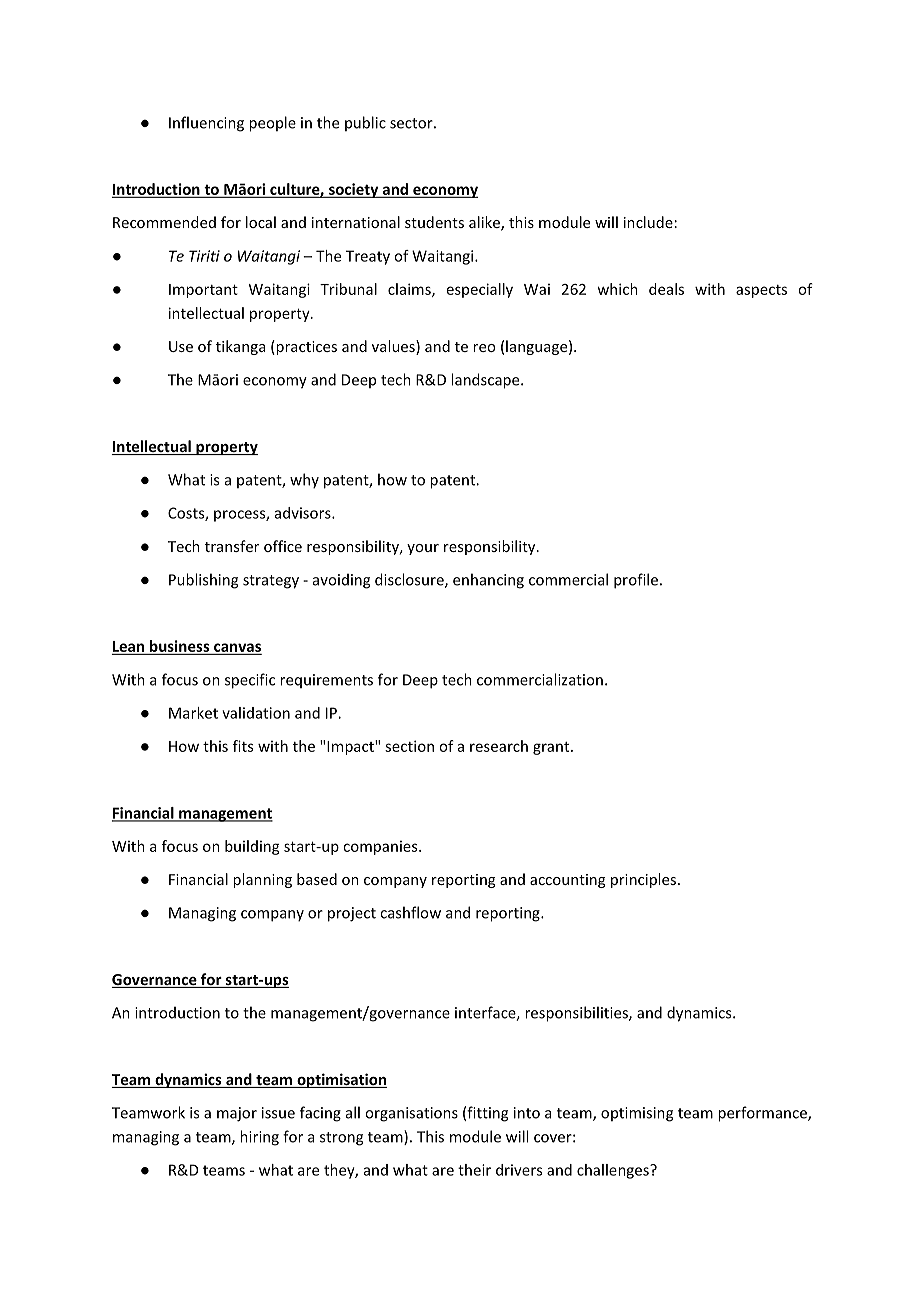 The width and height of the screenshot is (924, 1308). Describe the element at coordinates (648, 222) in the screenshot. I see `include` at that location.
